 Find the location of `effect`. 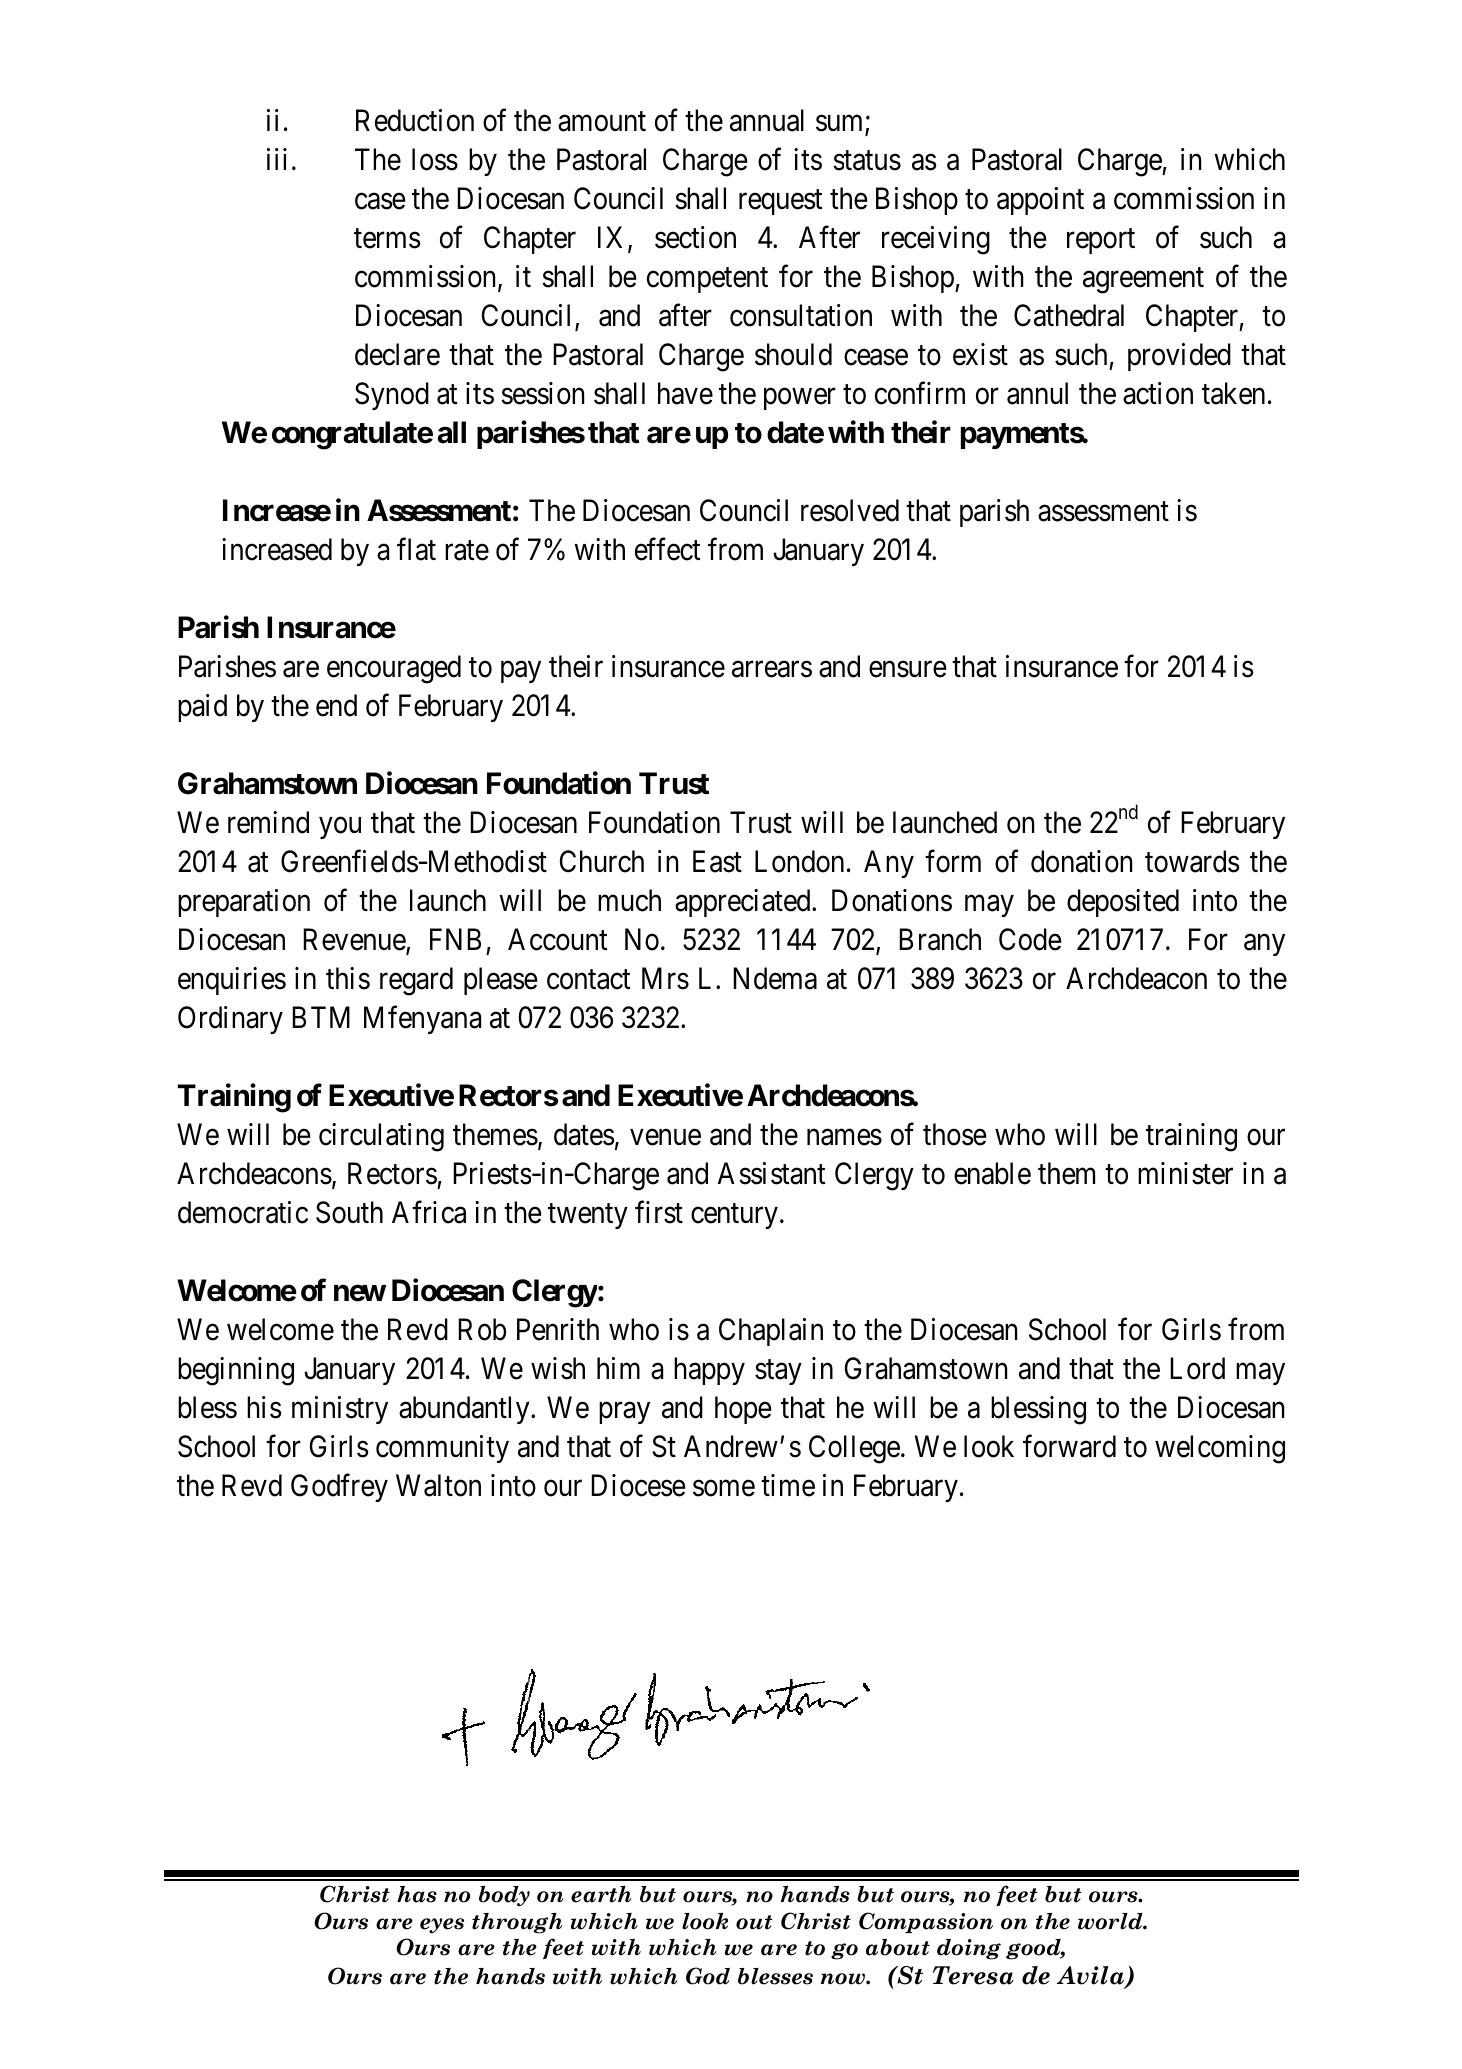

effect is located at coordinates (667, 549).
